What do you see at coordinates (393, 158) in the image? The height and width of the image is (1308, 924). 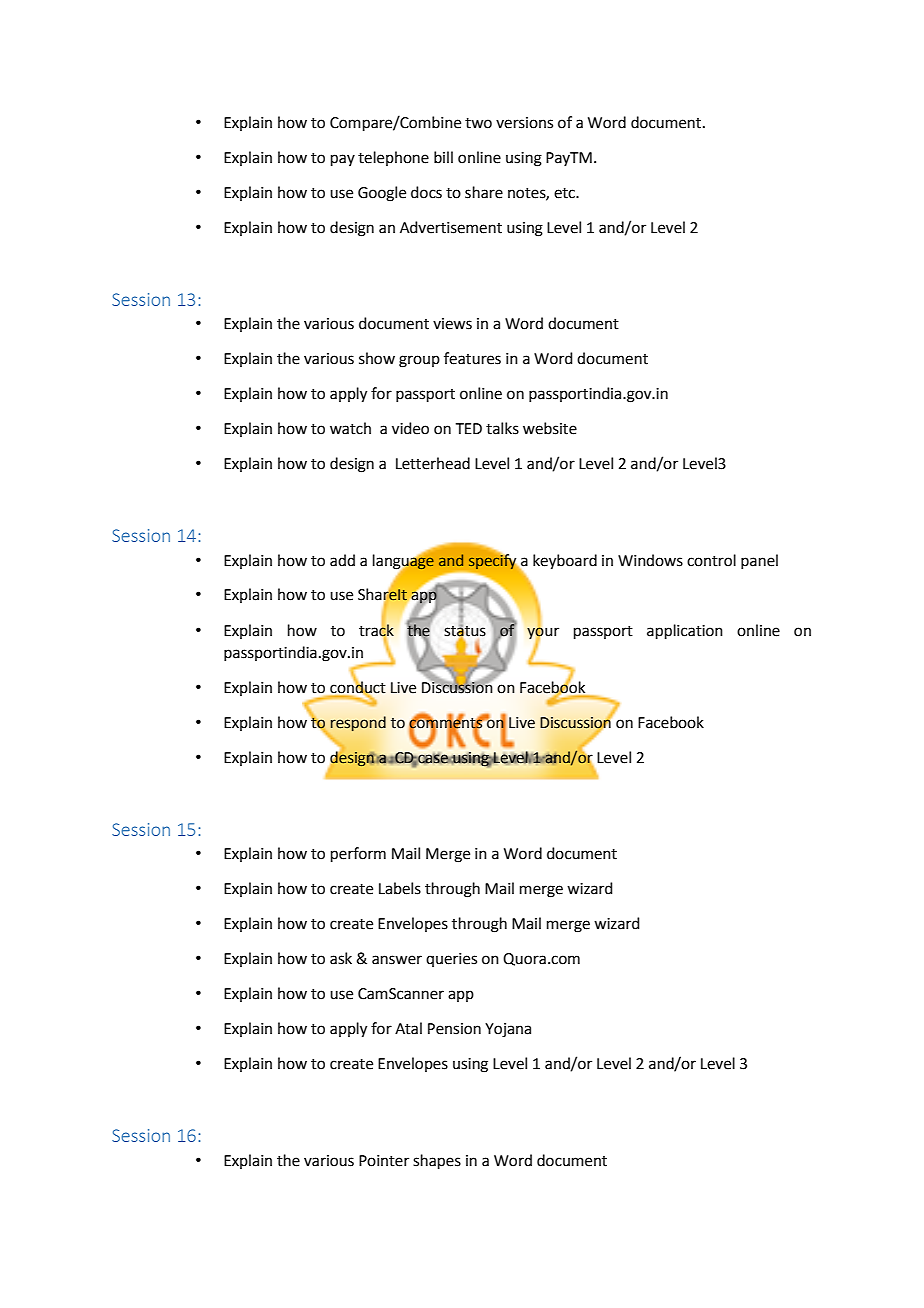 I see `telephone` at bounding box center [393, 158].
